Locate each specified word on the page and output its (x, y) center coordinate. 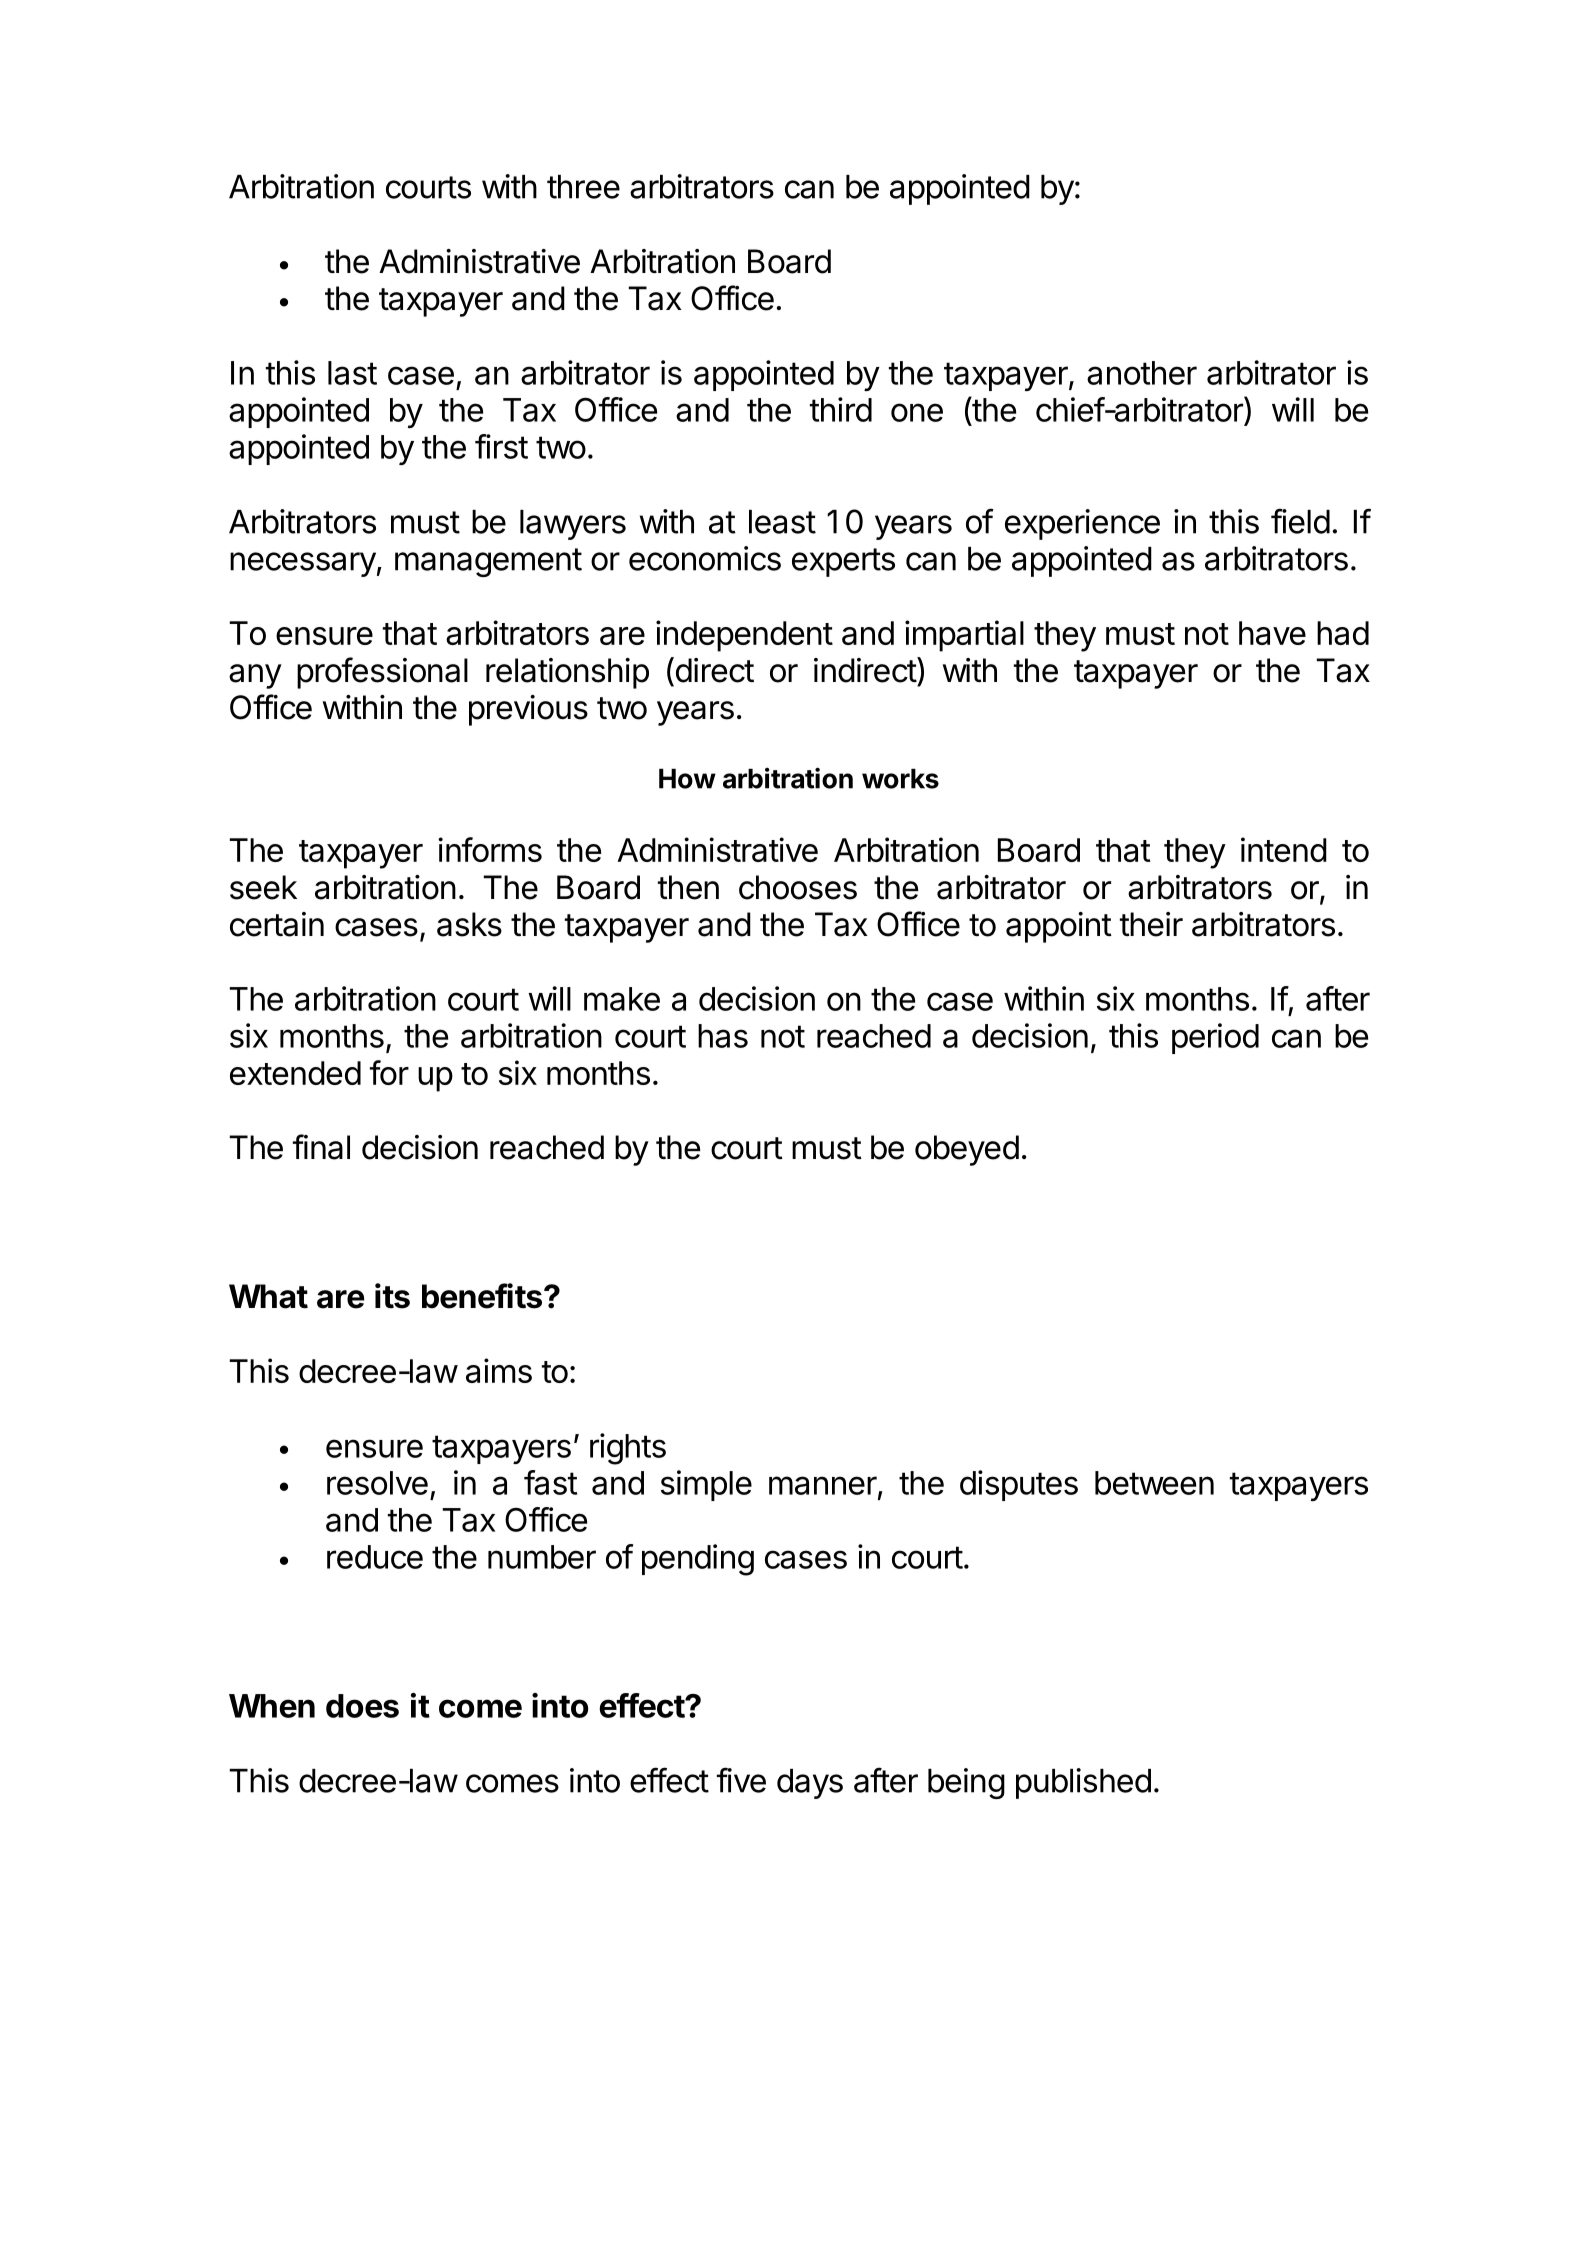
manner (823, 1485)
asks (469, 924)
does (362, 1706)
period (1215, 1038)
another (1142, 373)
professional (382, 673)
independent (744, 636)
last (352, 373)
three (583, 187)
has (723, 1036)
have (1272, 633)
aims (499, 1370)
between (1154, 1483)
